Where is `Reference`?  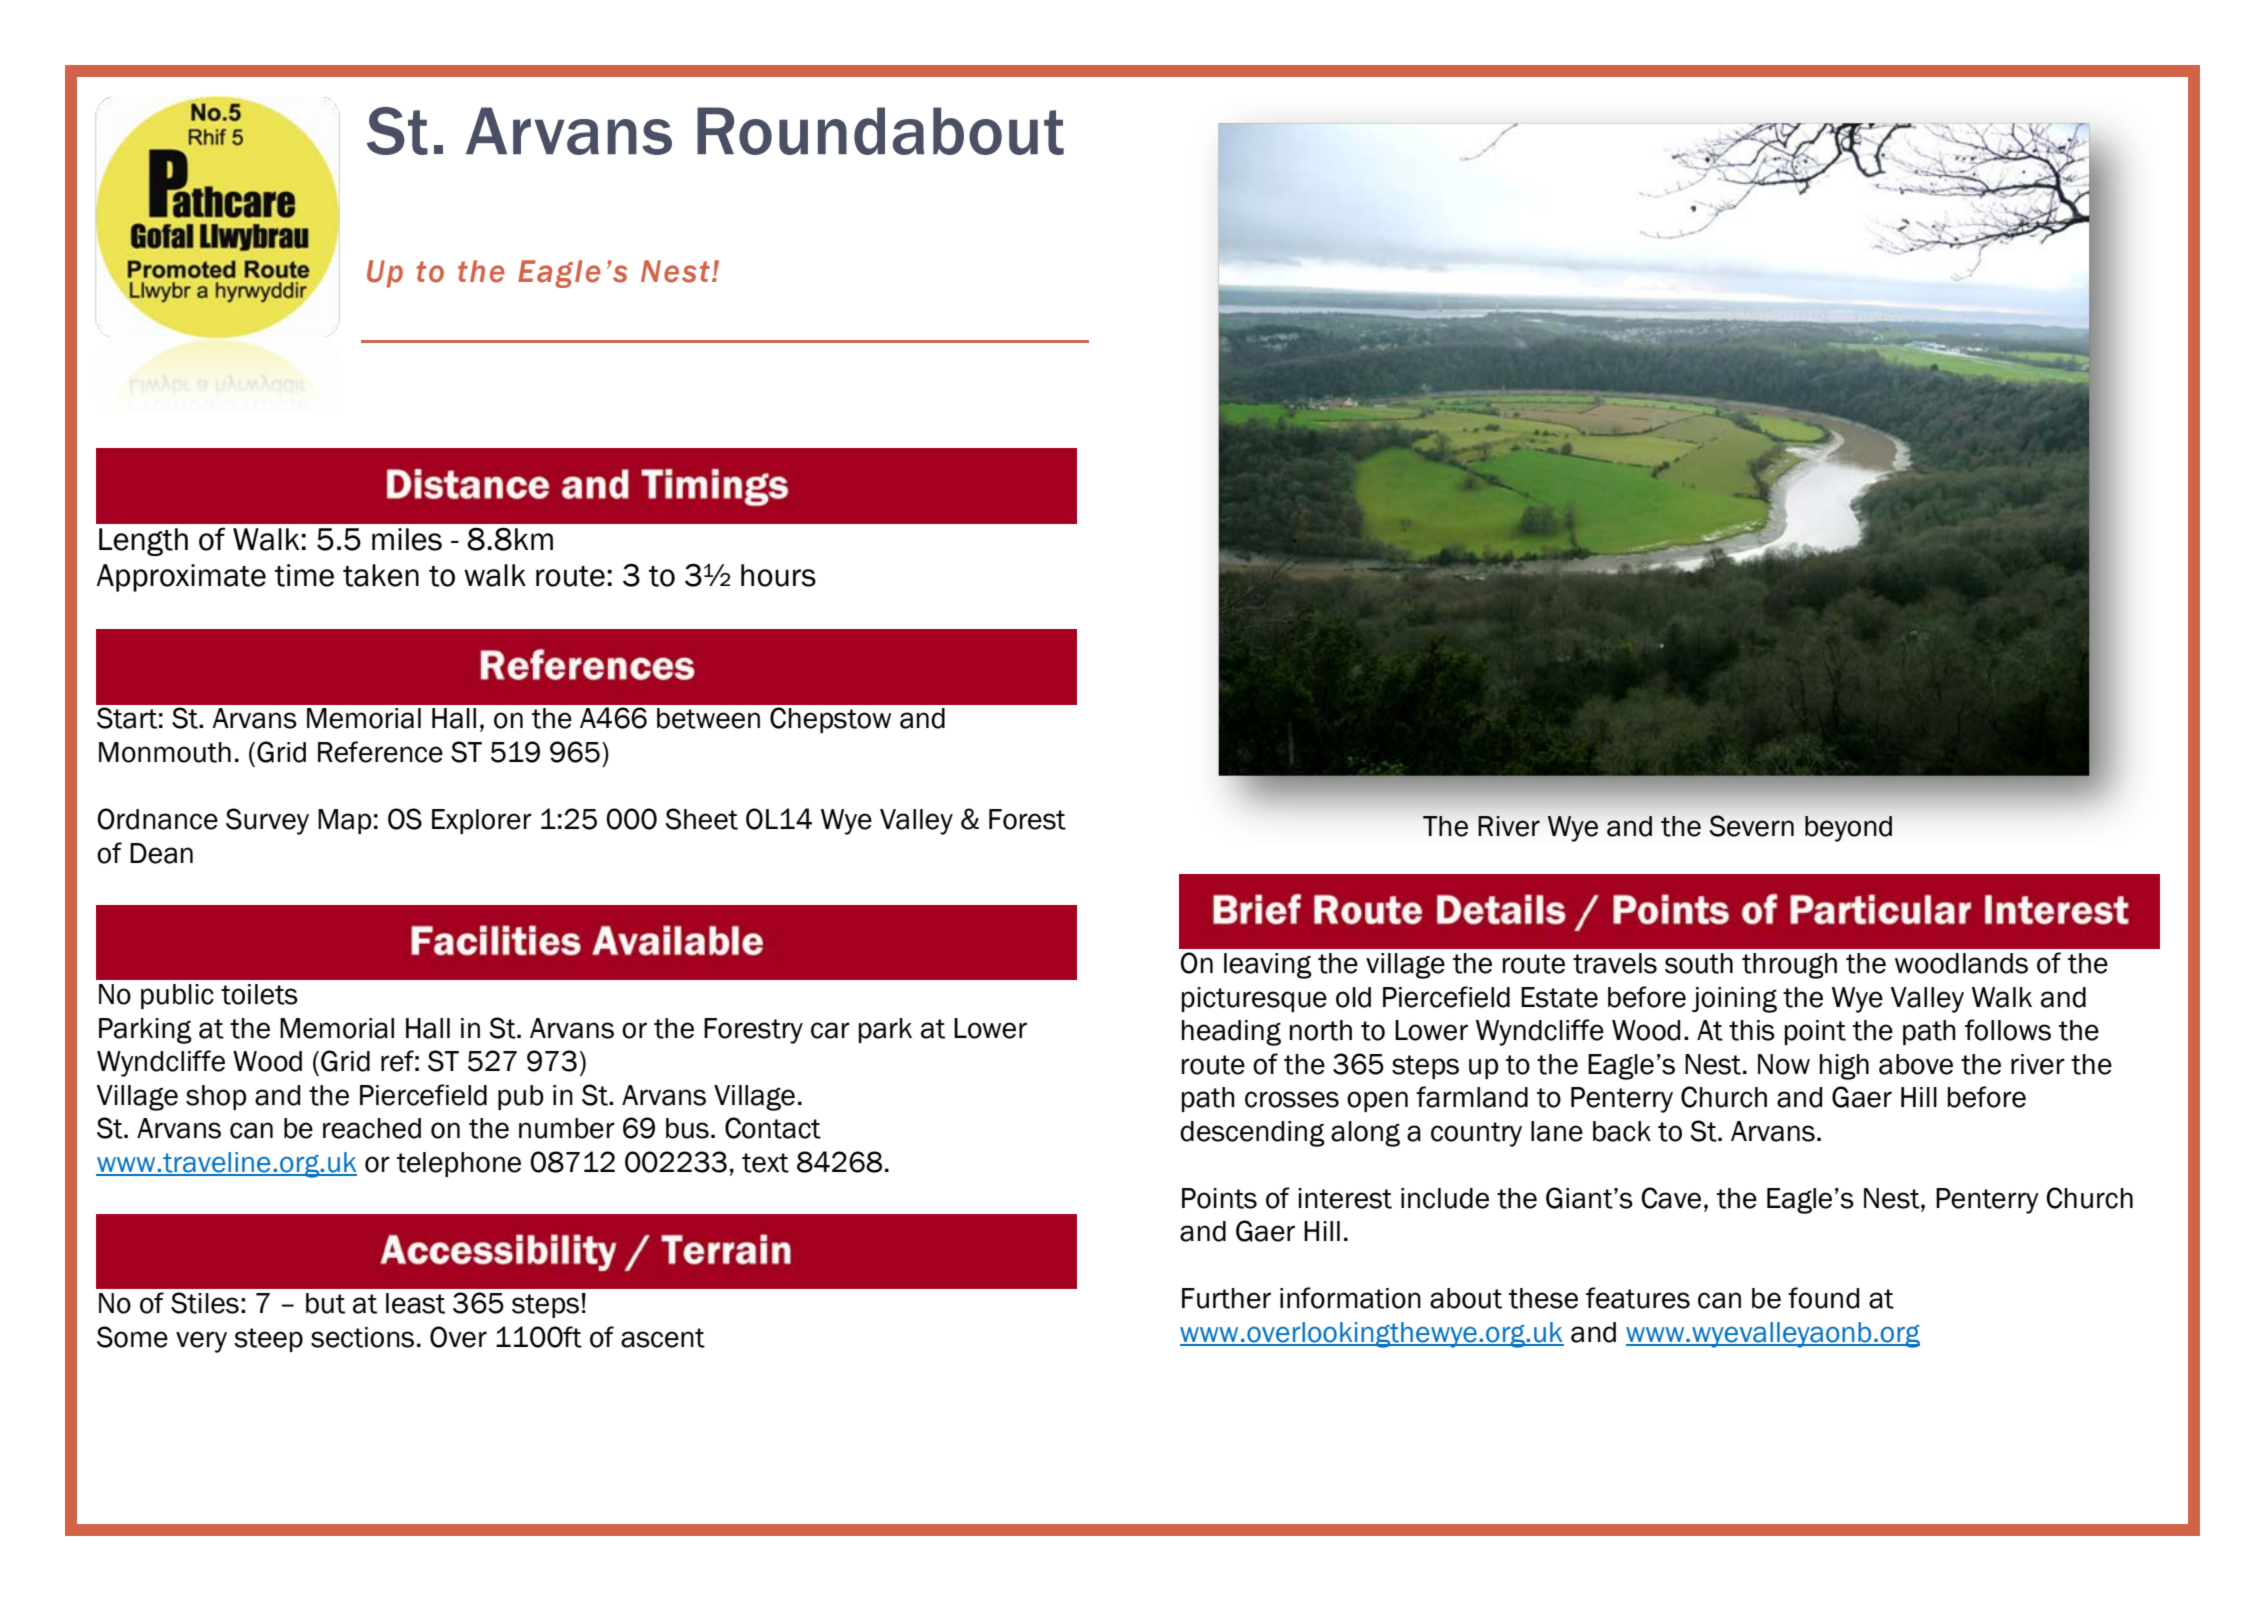 Reference is located at coordinates (380, 752).
